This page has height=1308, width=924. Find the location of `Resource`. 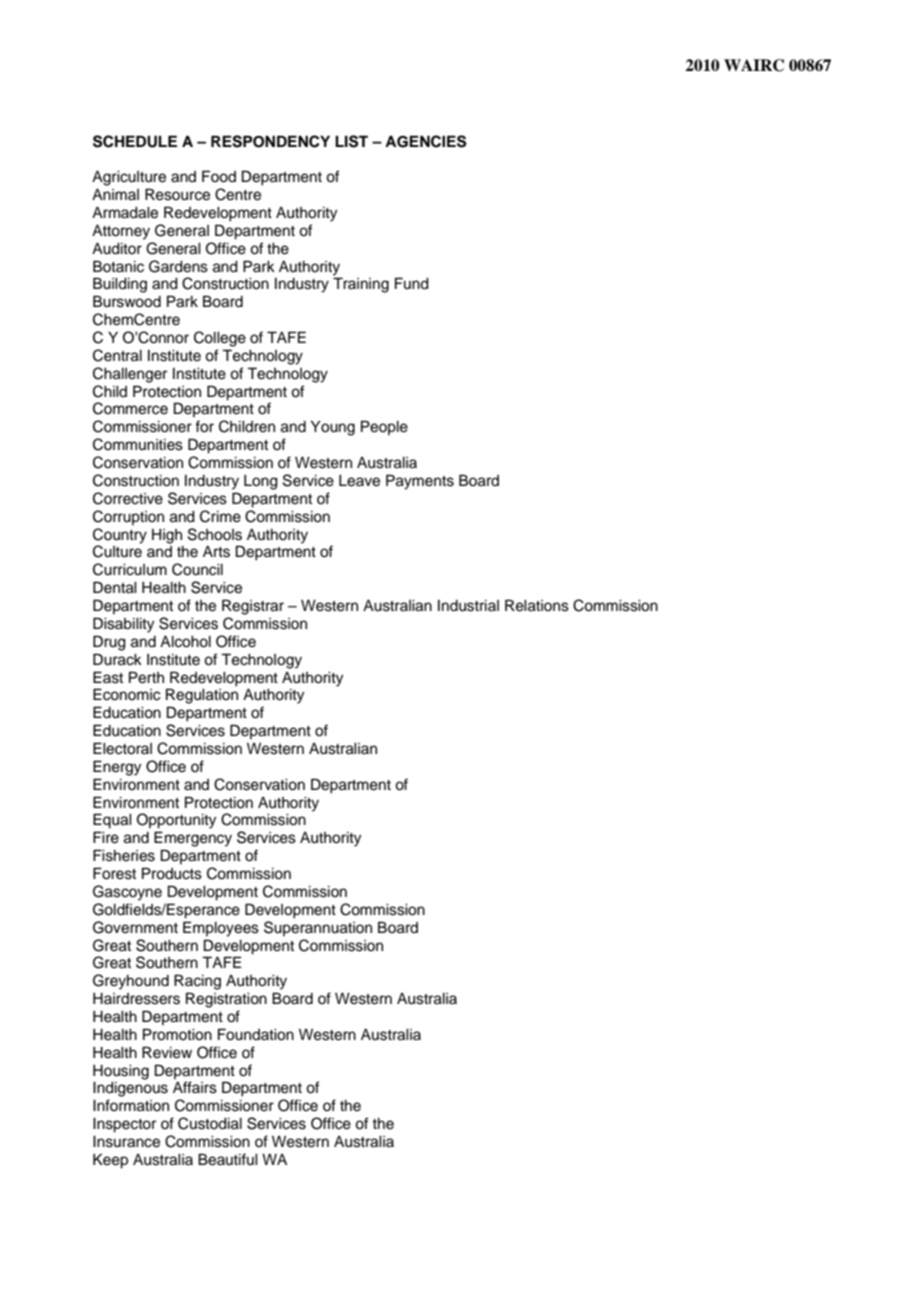

Resource is located at coordinates (177, 194).
